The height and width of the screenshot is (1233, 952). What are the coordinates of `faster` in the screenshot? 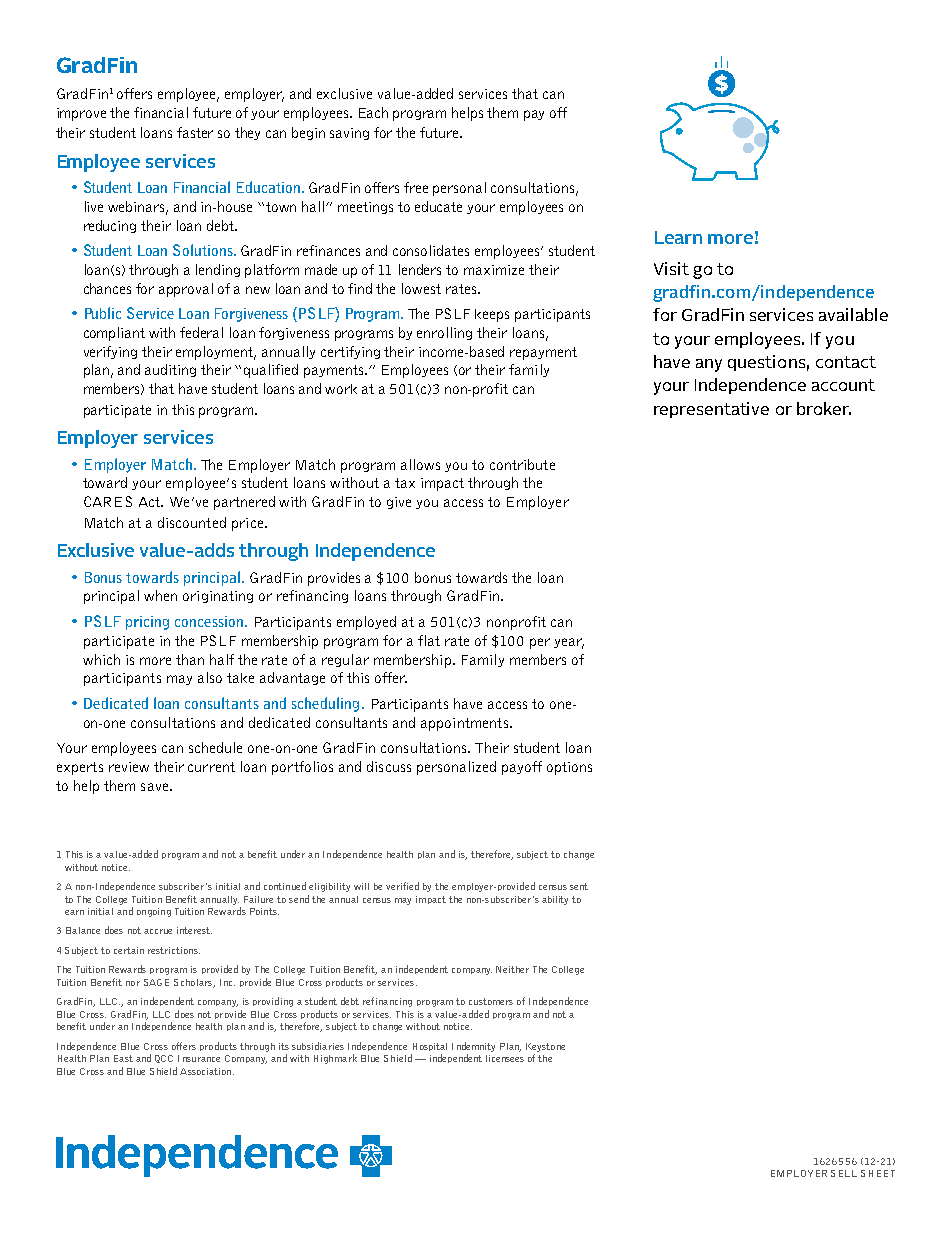 It's located at (195, 132).
